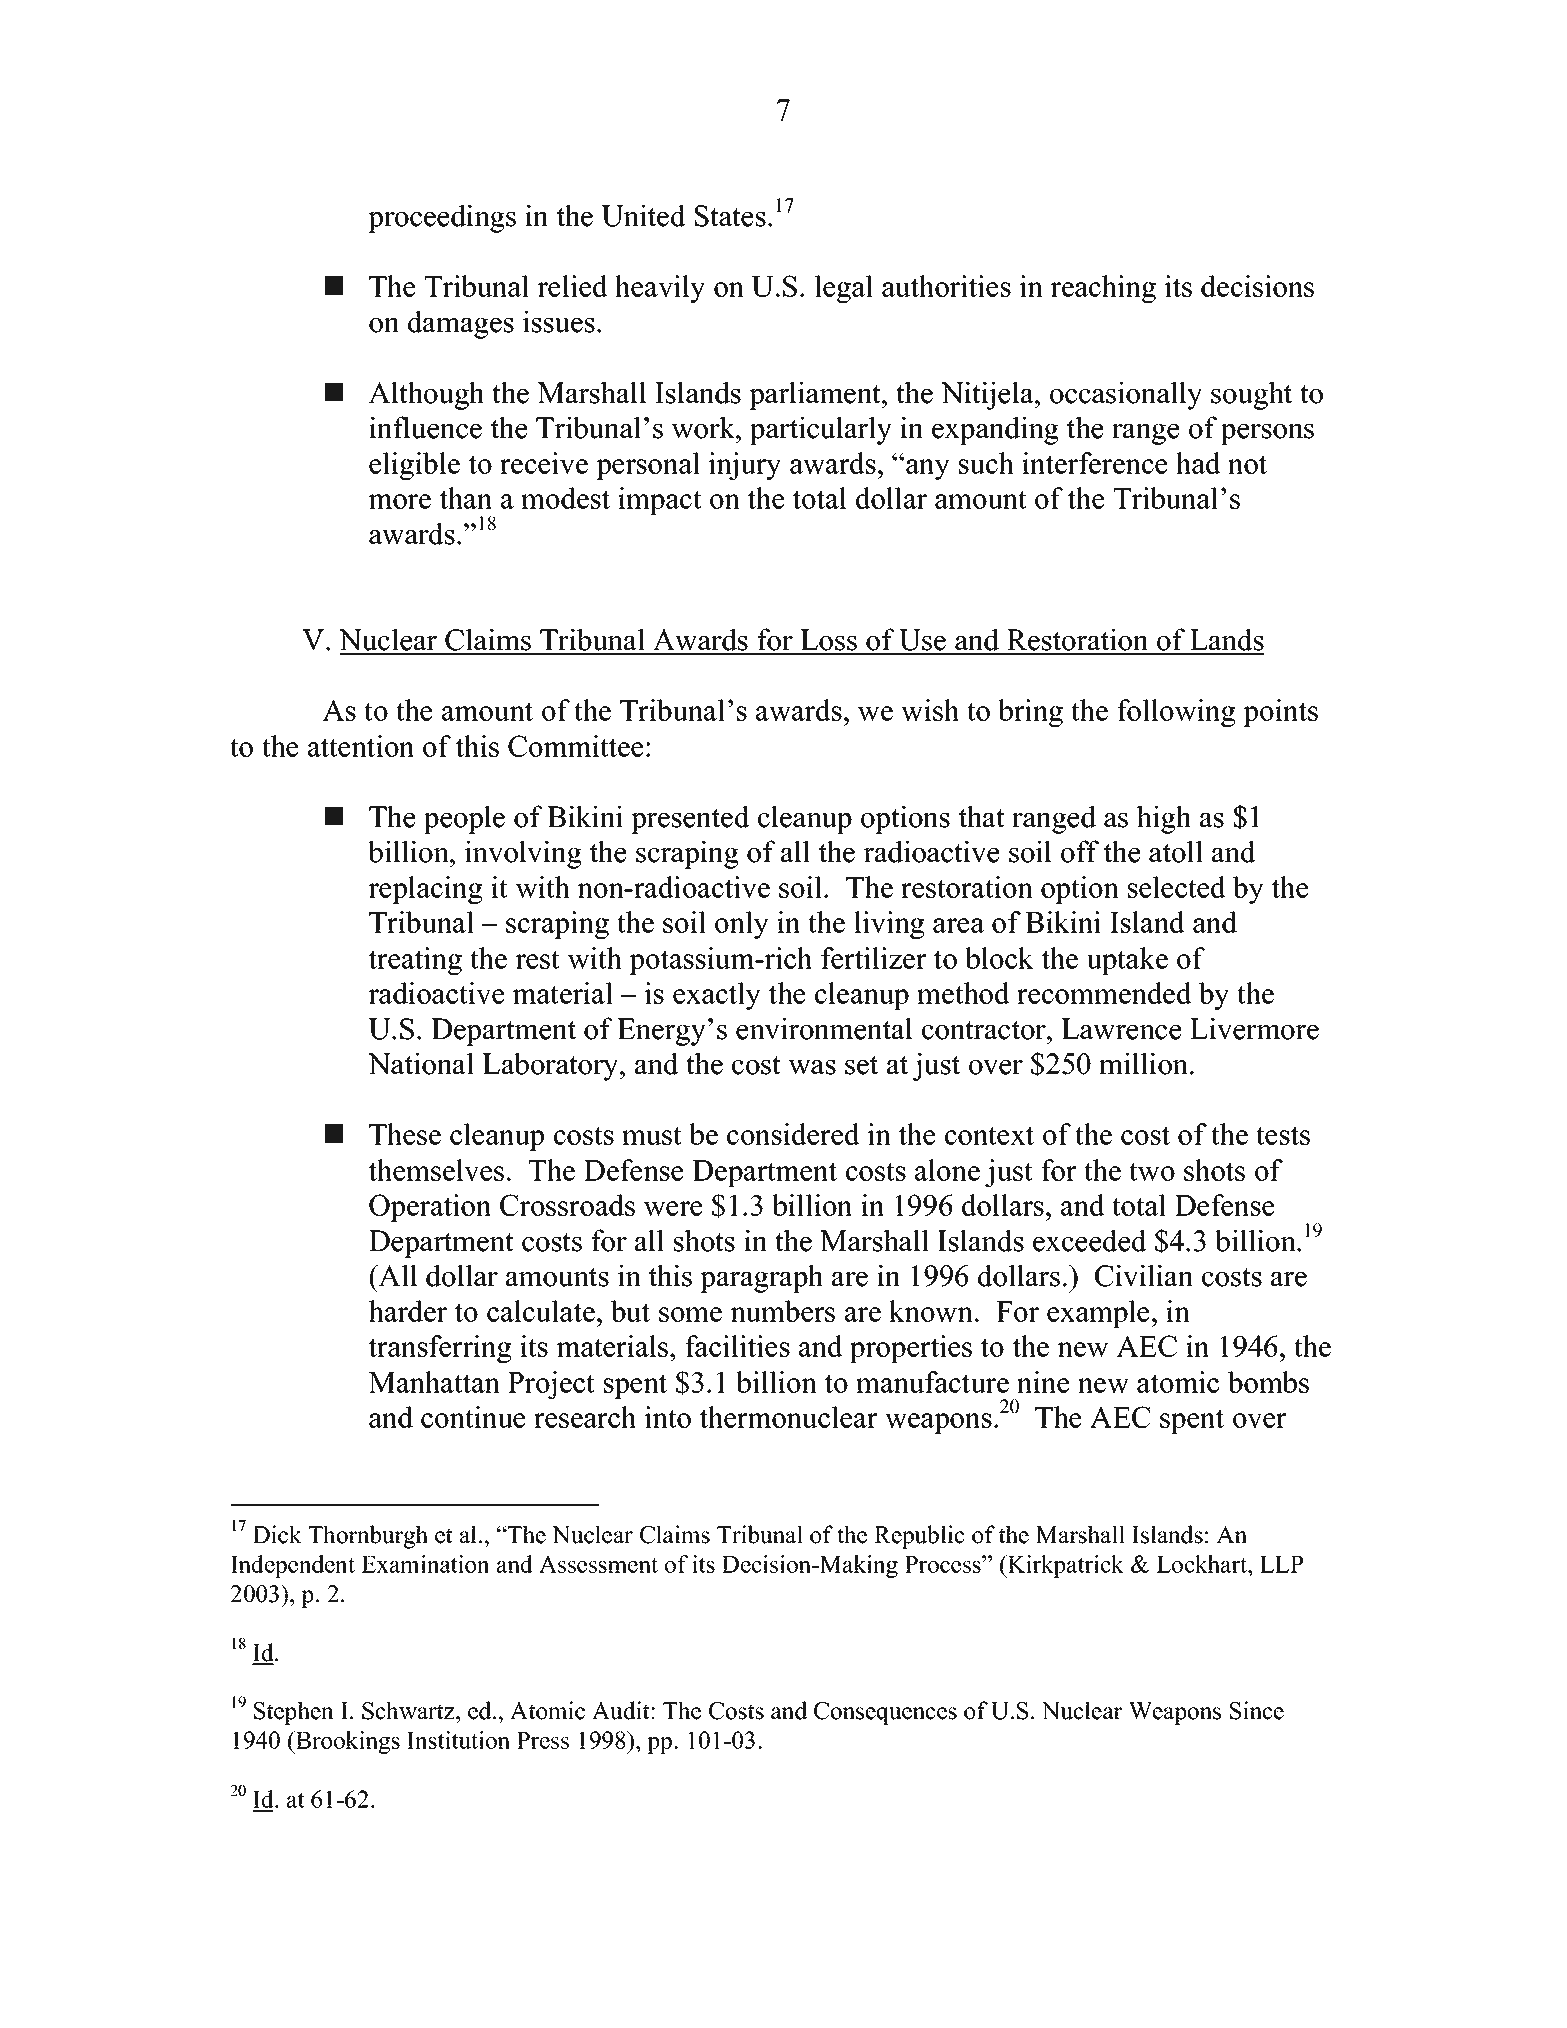 This document has width=1567, height=2028. What do you see at coordinates (409, 1710) in the document?
I see `Schwartz` at bounding box center [409, 1710].
